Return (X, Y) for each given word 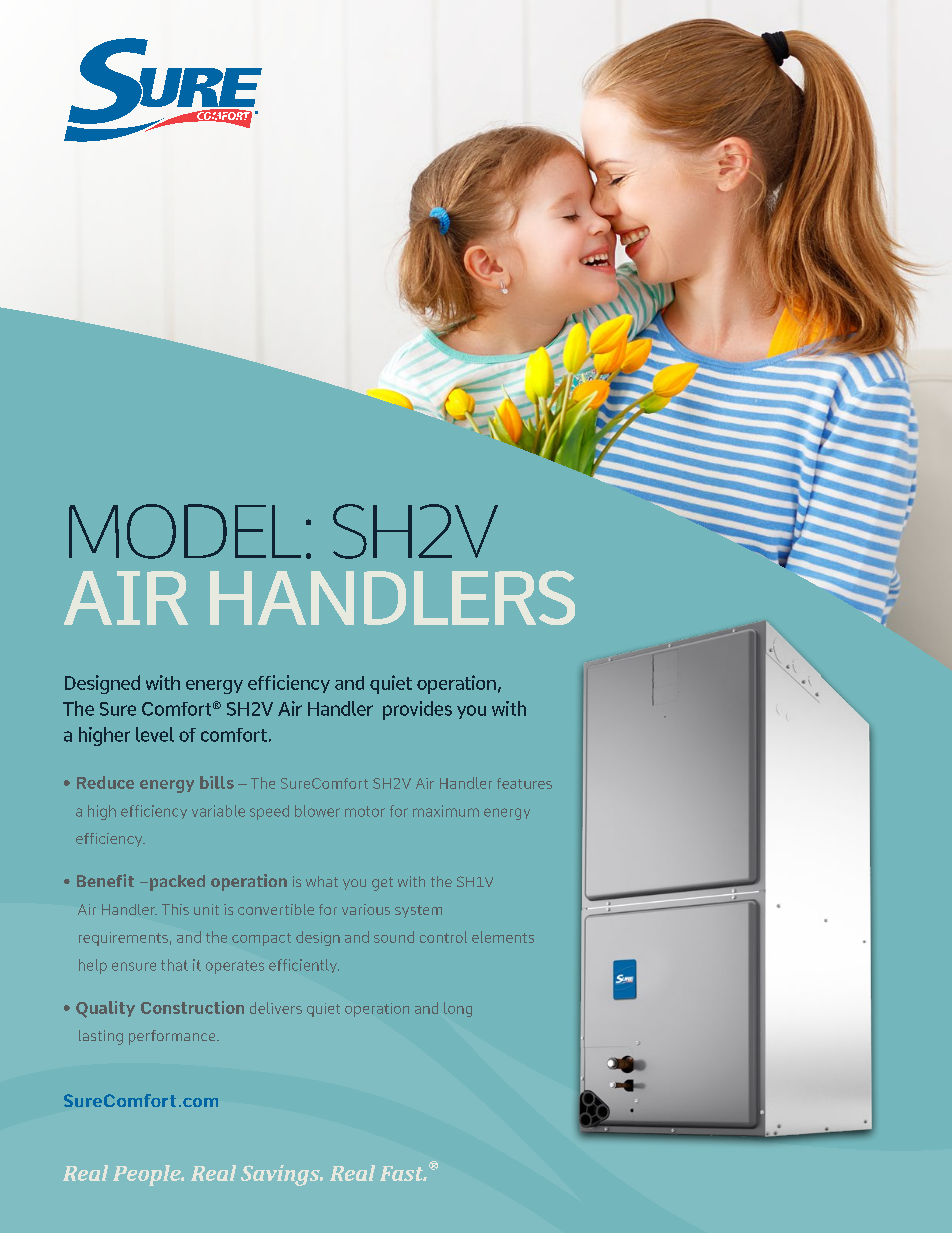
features (524, 783)
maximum (446, 811)
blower (317, 811)
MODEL (185, 531)
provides (417, 710)
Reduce (105, 782)
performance (173, 1037)
